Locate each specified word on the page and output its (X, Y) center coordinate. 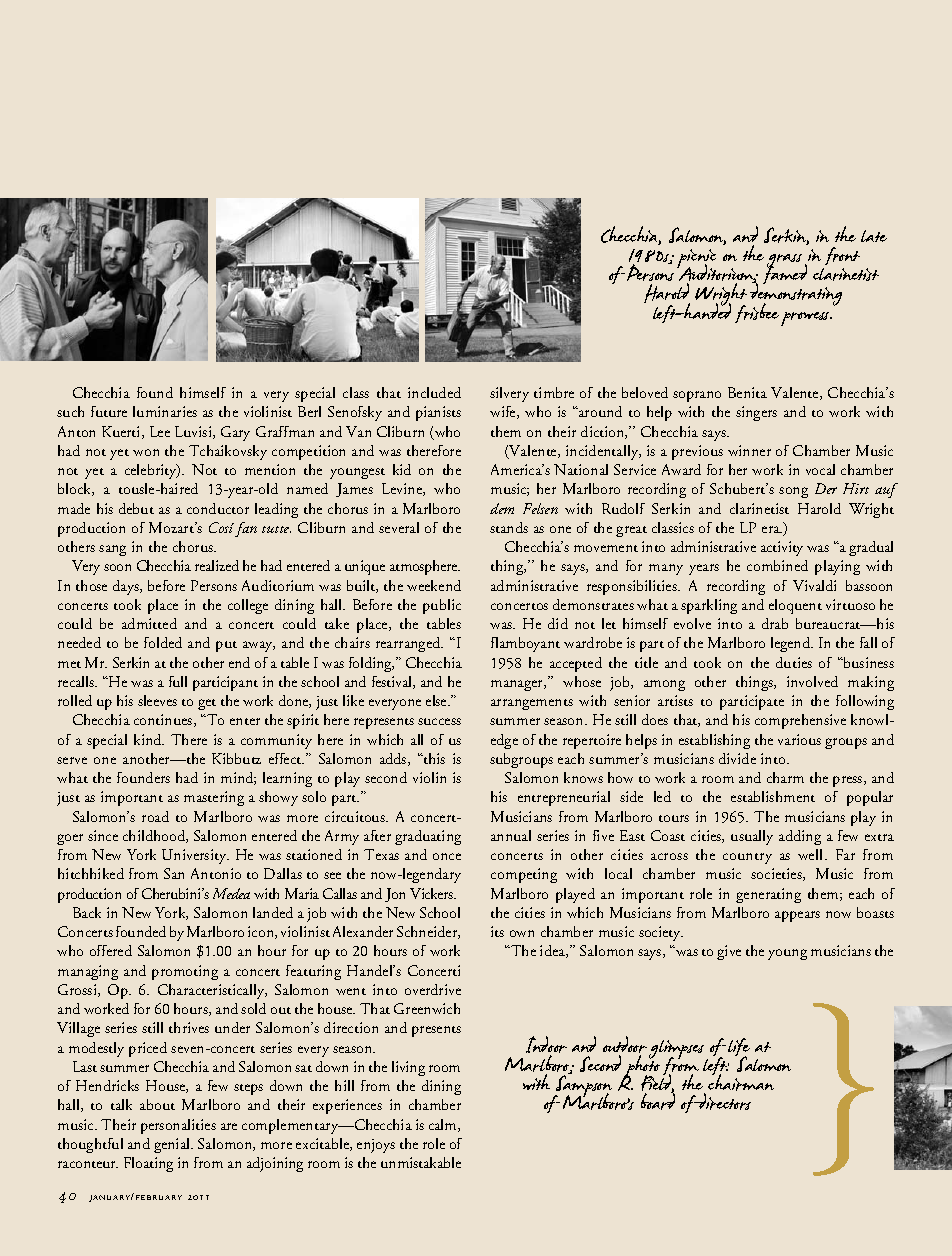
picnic (696, 260)
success (439, 721)
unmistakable (421, 1162)
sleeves (157, 700)
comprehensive (800, 721)
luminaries (165, 411)
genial (173, 1145)
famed (785, 273)
